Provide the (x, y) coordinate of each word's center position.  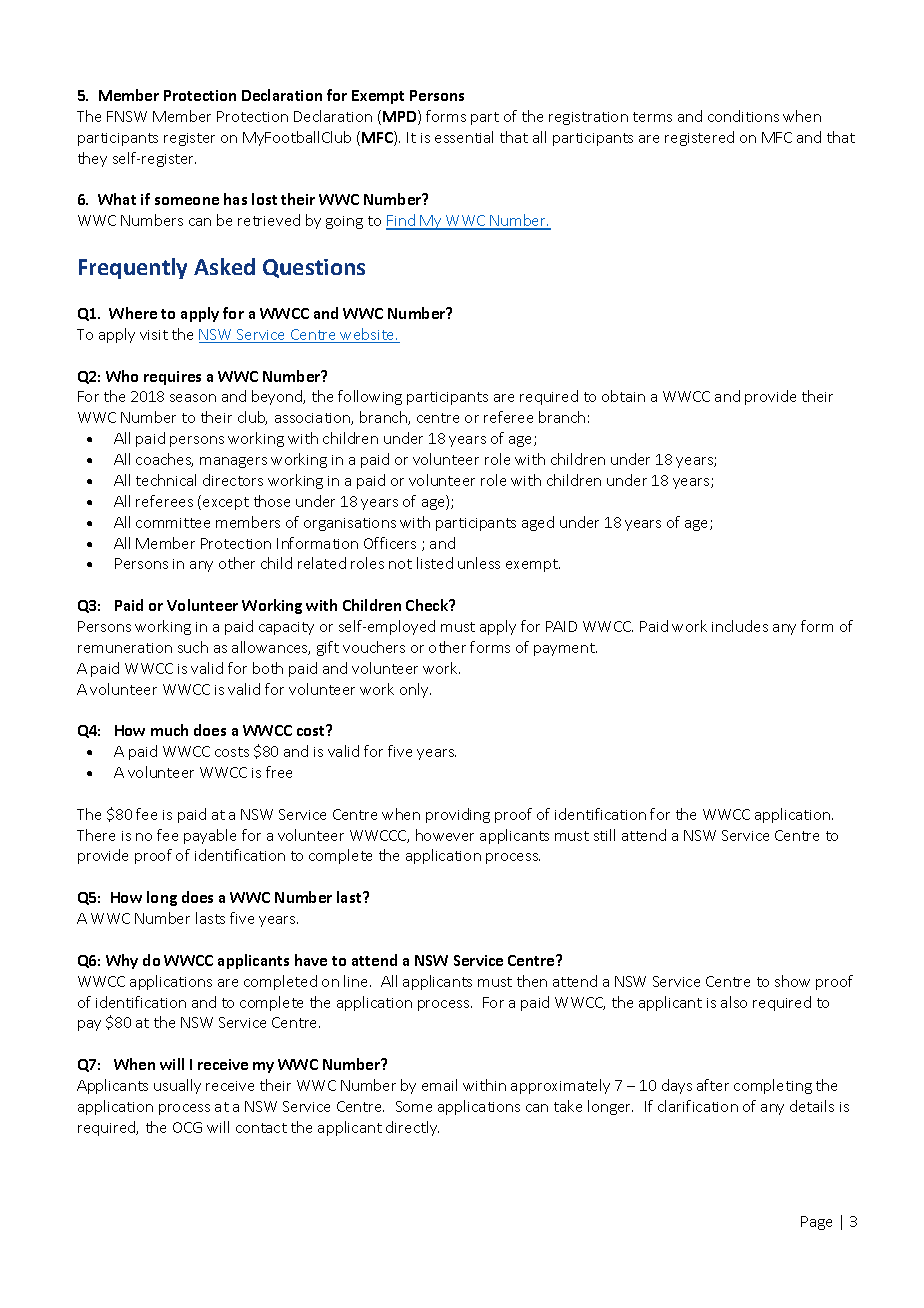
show (792, 981)
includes (740, 626)
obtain (623, 396)
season (193, 398)
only (415, 690)
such (193, 647)
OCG (187, 1127)
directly (412, 1128)
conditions (743, 116)
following (370, 397)
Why (122, 961)
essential (464, 137)
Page (816, 1223)
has (235, 199)
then (532, 981)
